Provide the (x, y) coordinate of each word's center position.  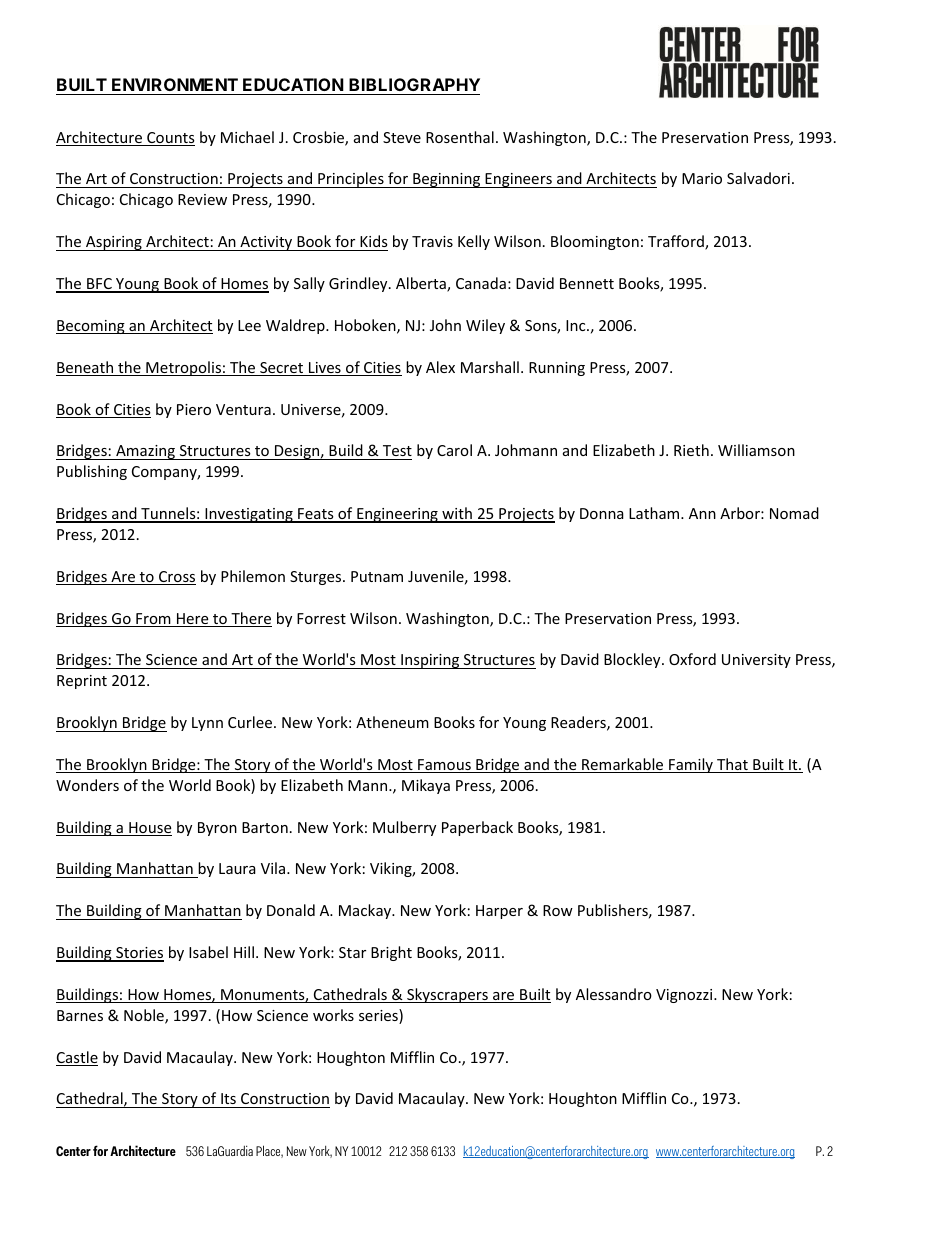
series (379, 1016)
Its (228, 1100)
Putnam (377, 576)
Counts (170, 139)
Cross (176, 578)
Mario (702, 178)
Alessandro (614, 994)
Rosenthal (460, 137)
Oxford (692, 659)
